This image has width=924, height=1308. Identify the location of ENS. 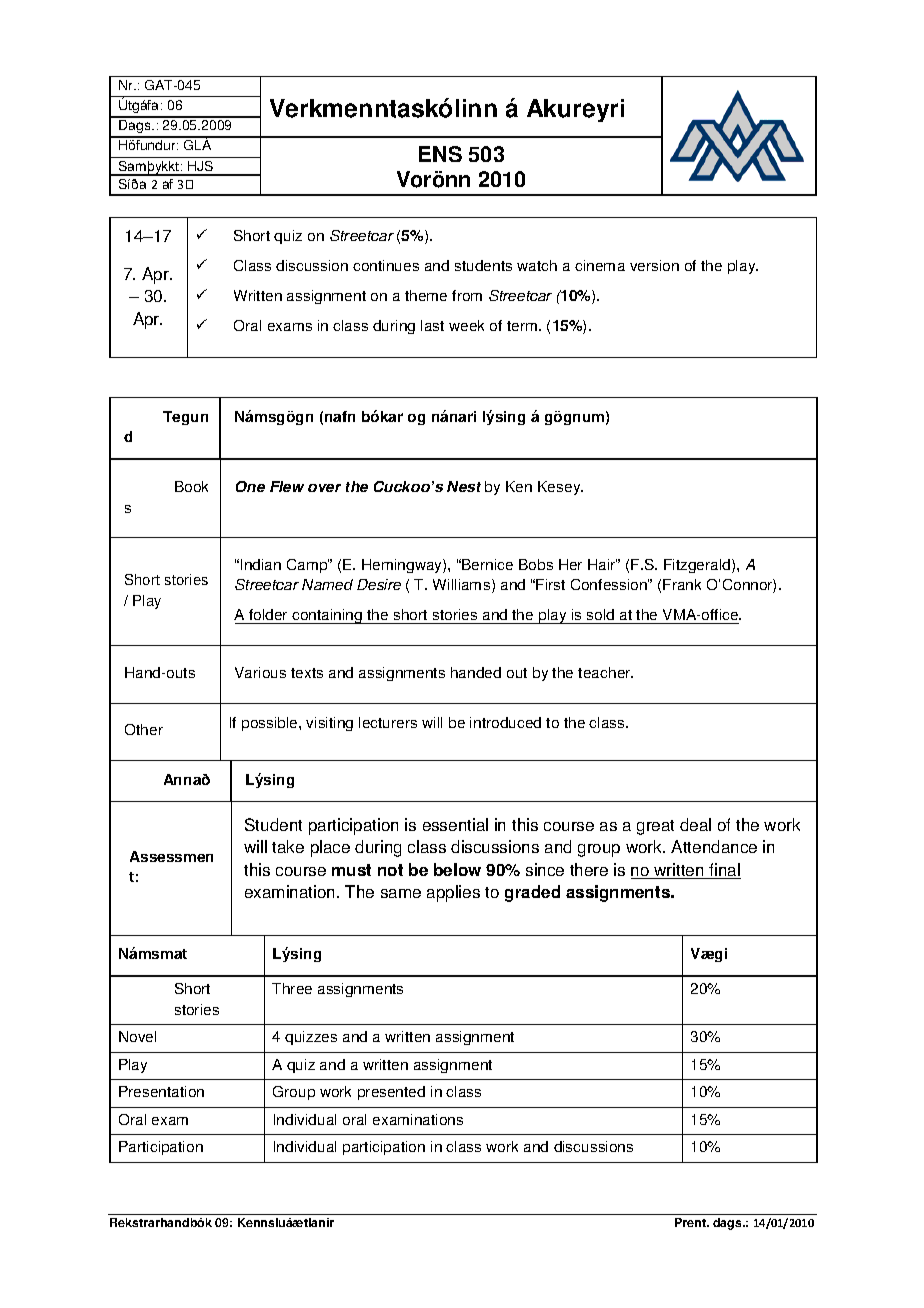
(440, 154).
